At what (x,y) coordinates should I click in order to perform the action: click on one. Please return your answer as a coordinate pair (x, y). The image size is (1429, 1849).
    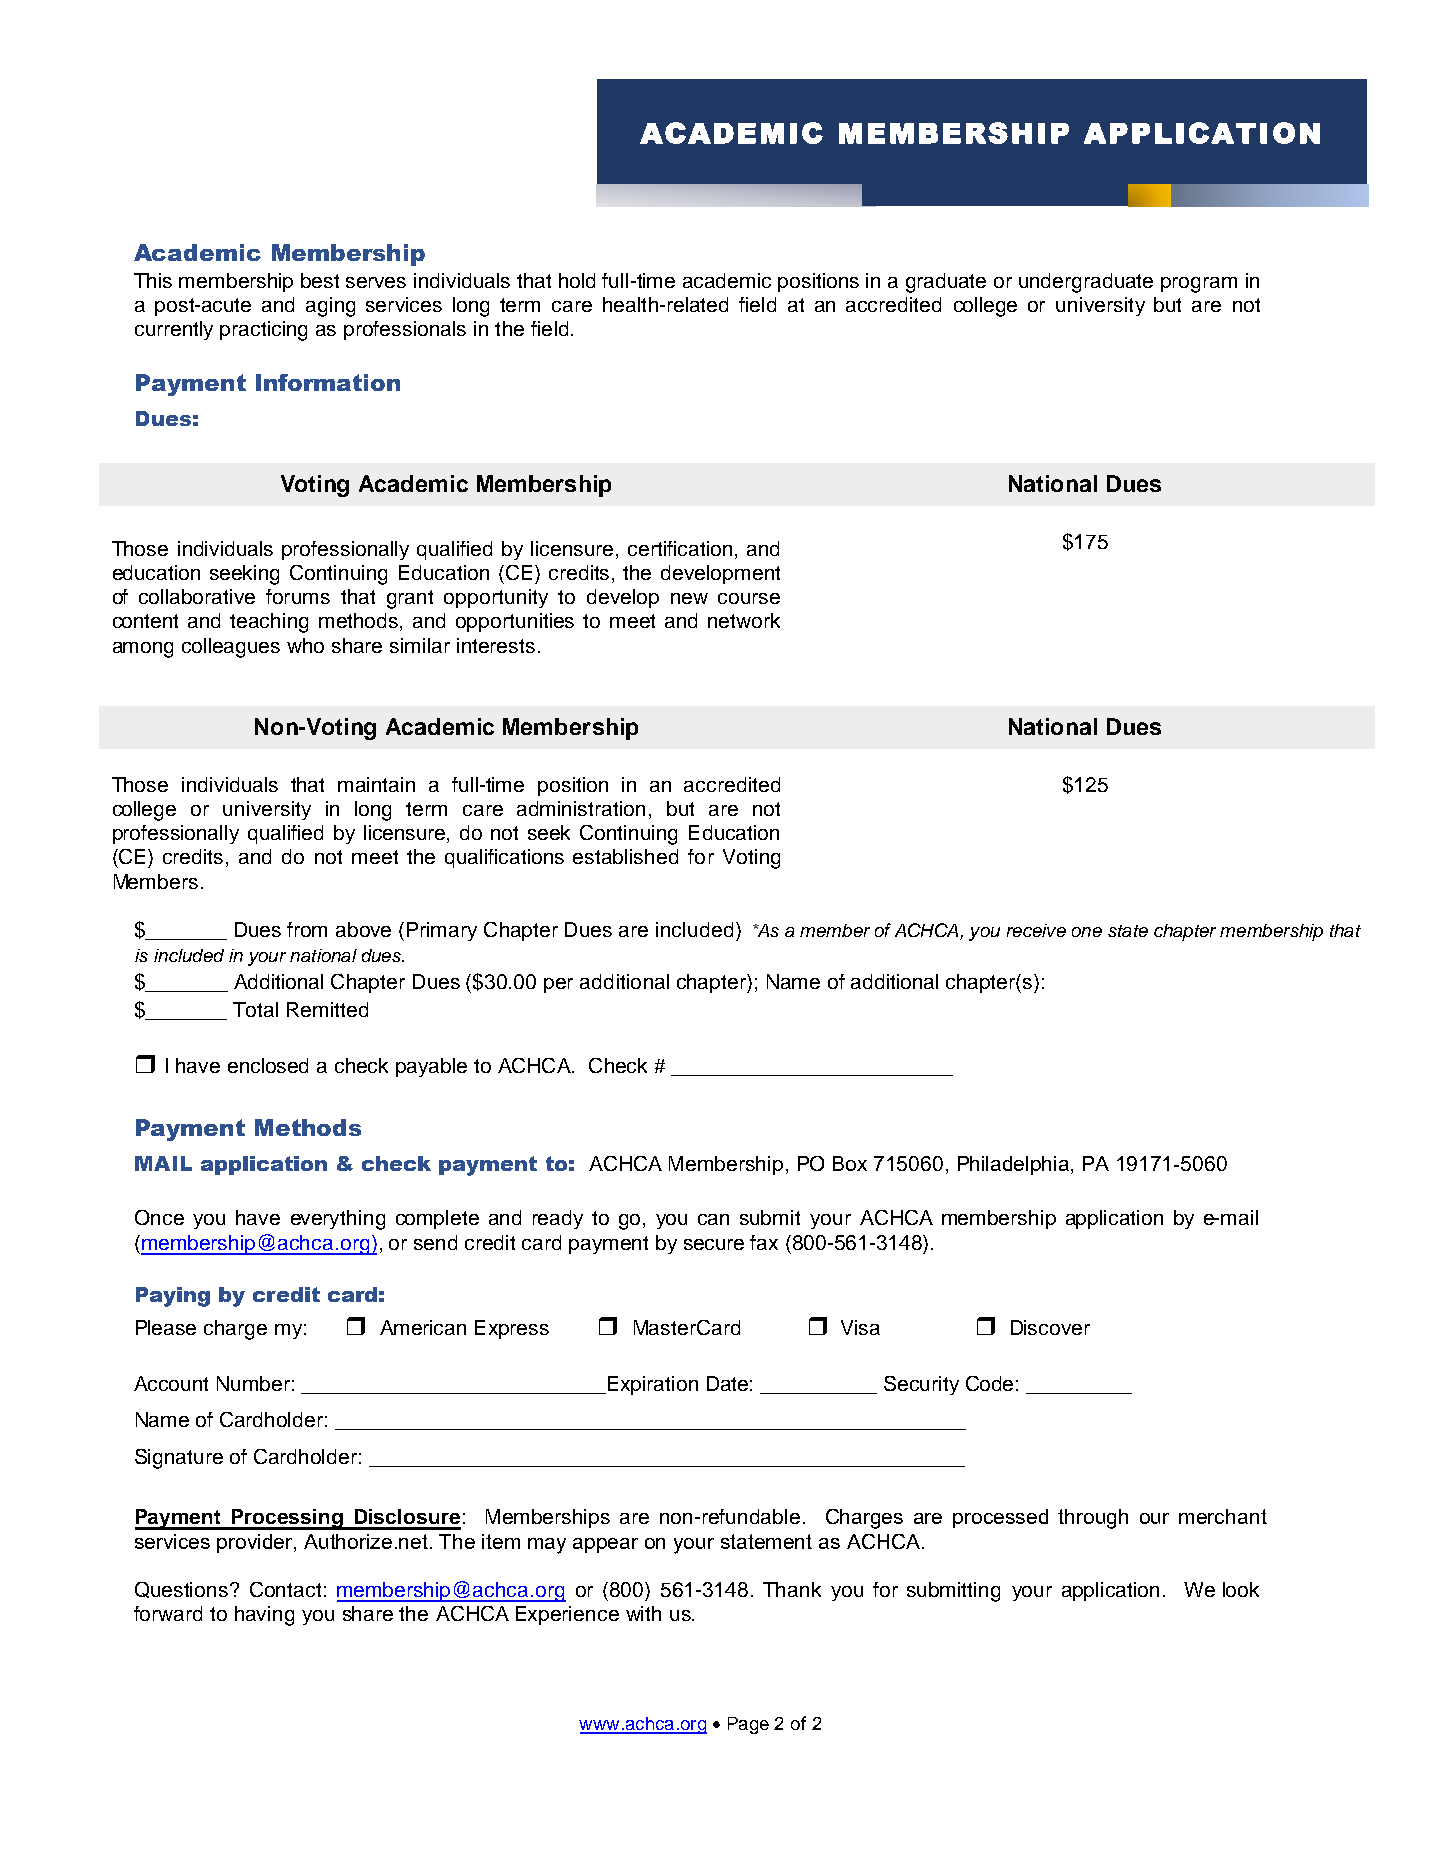
    Looking at the image, I should click on (1087, 932).
